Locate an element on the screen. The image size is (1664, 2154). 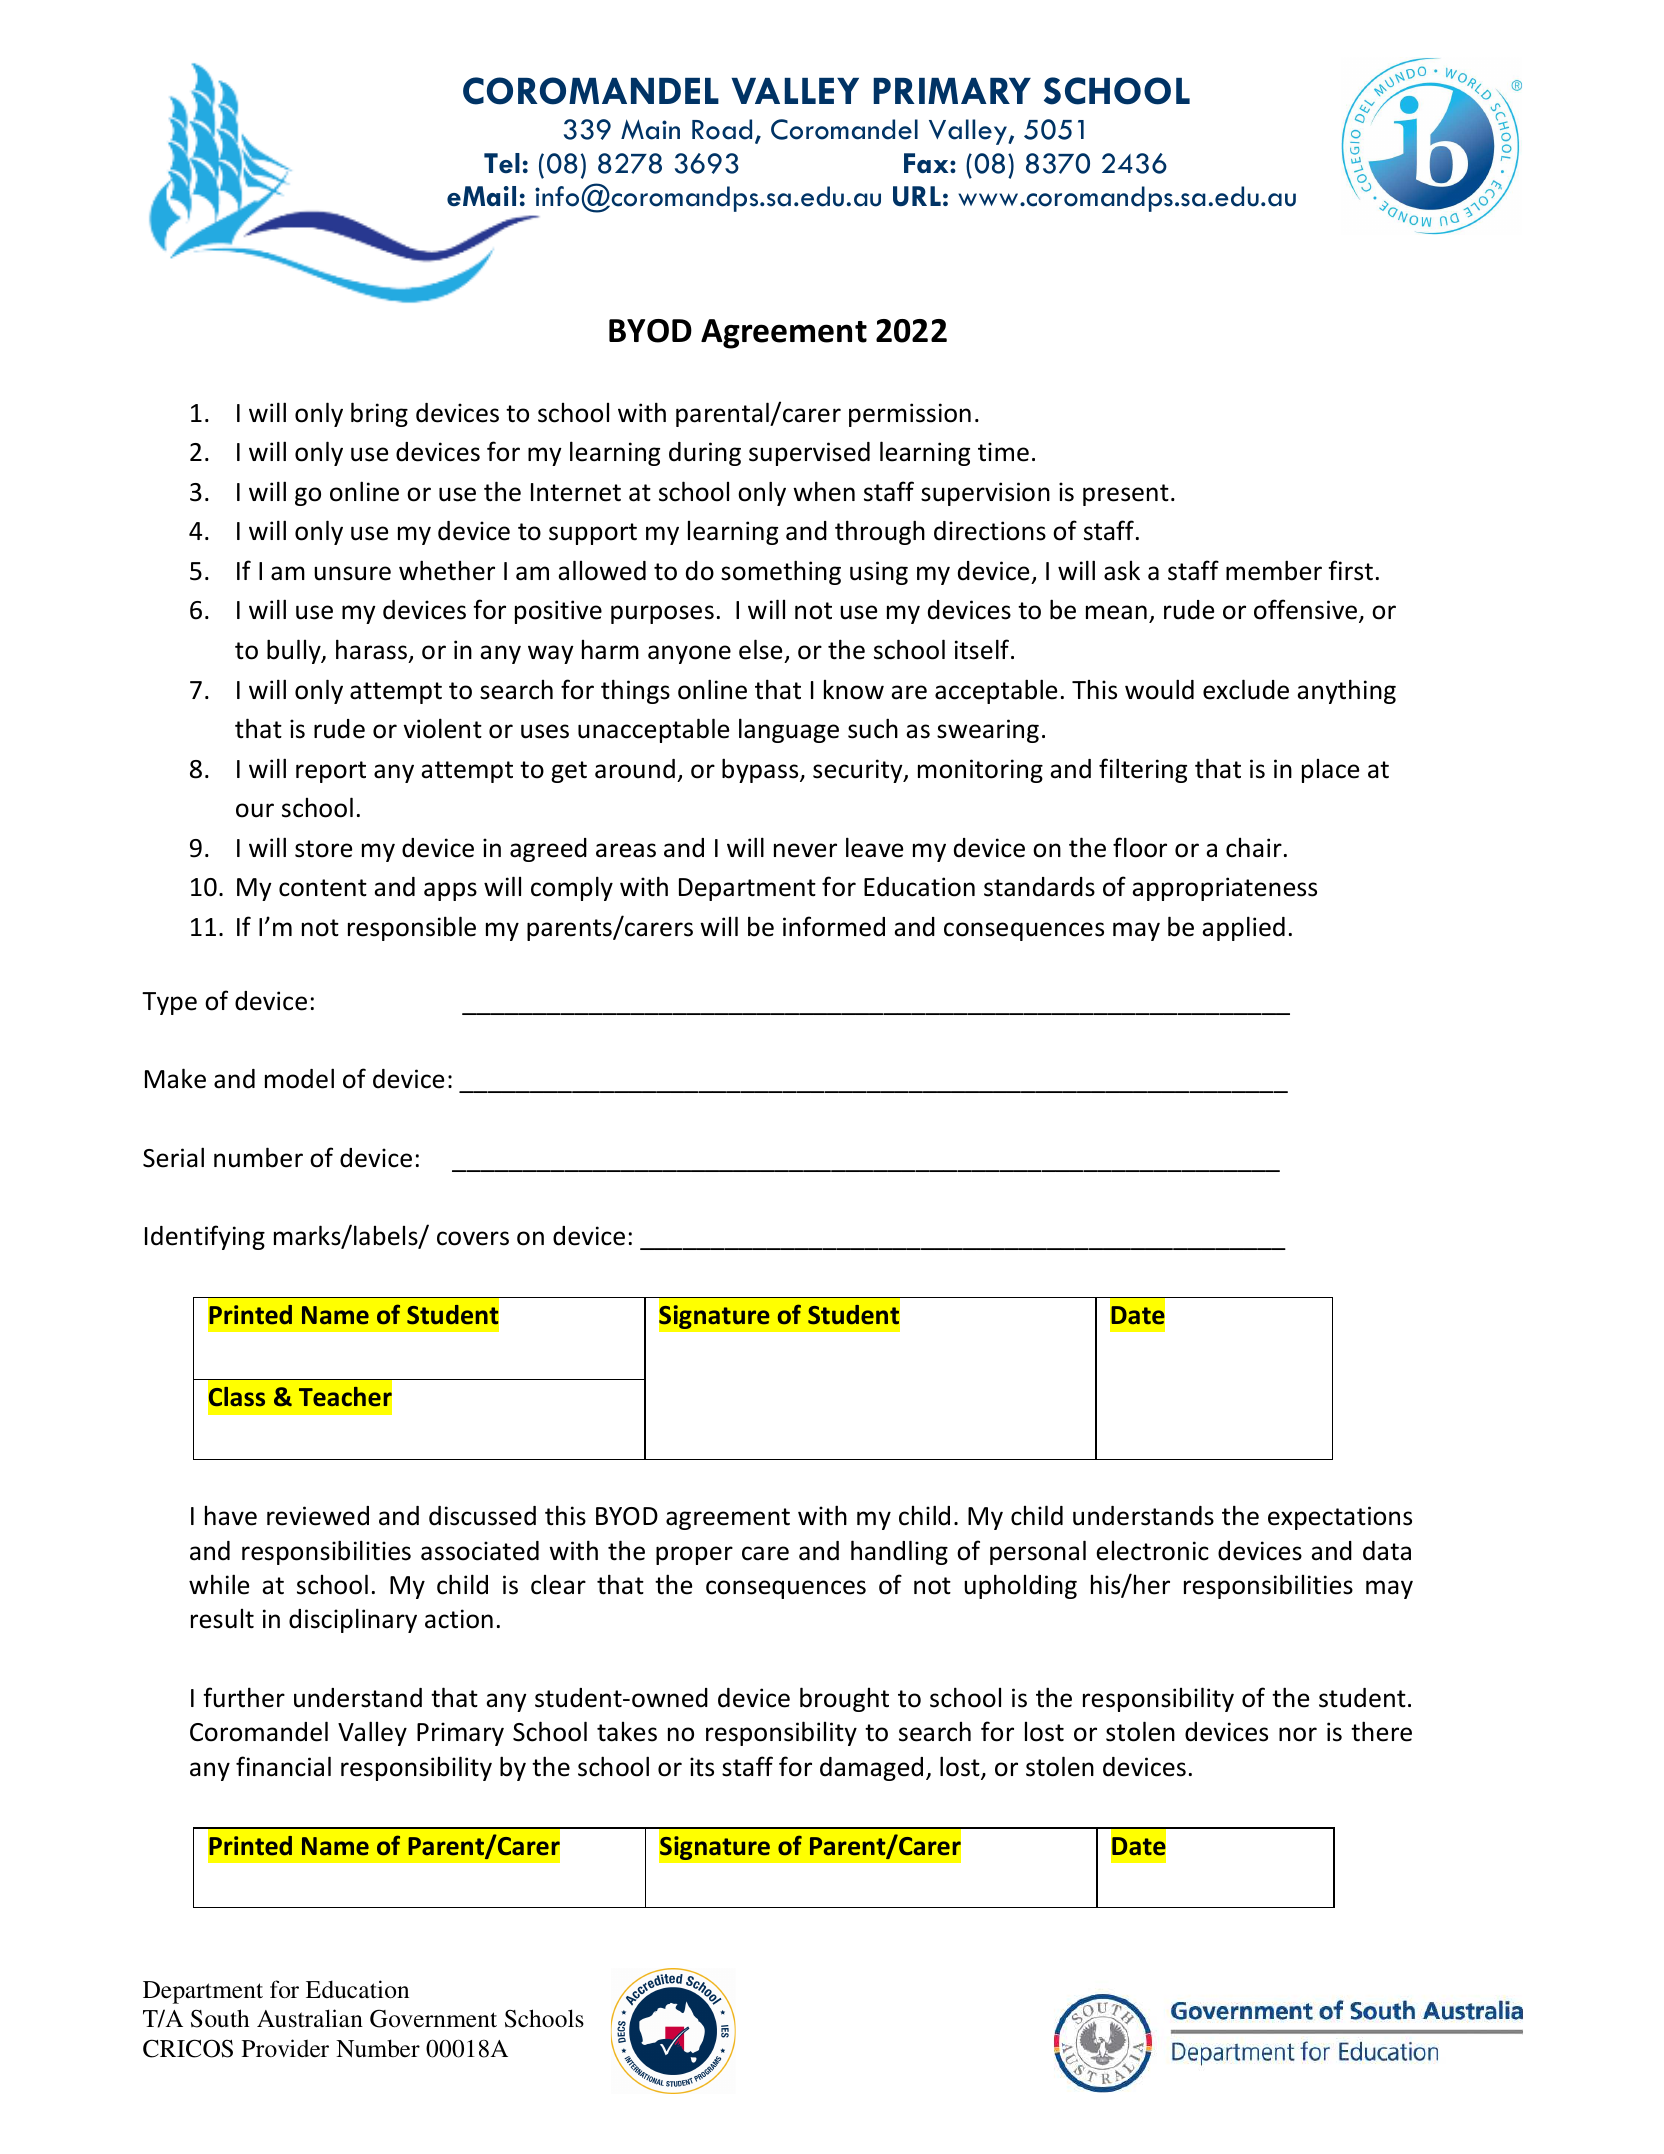
proper is located at coordinates (694, 1555).
